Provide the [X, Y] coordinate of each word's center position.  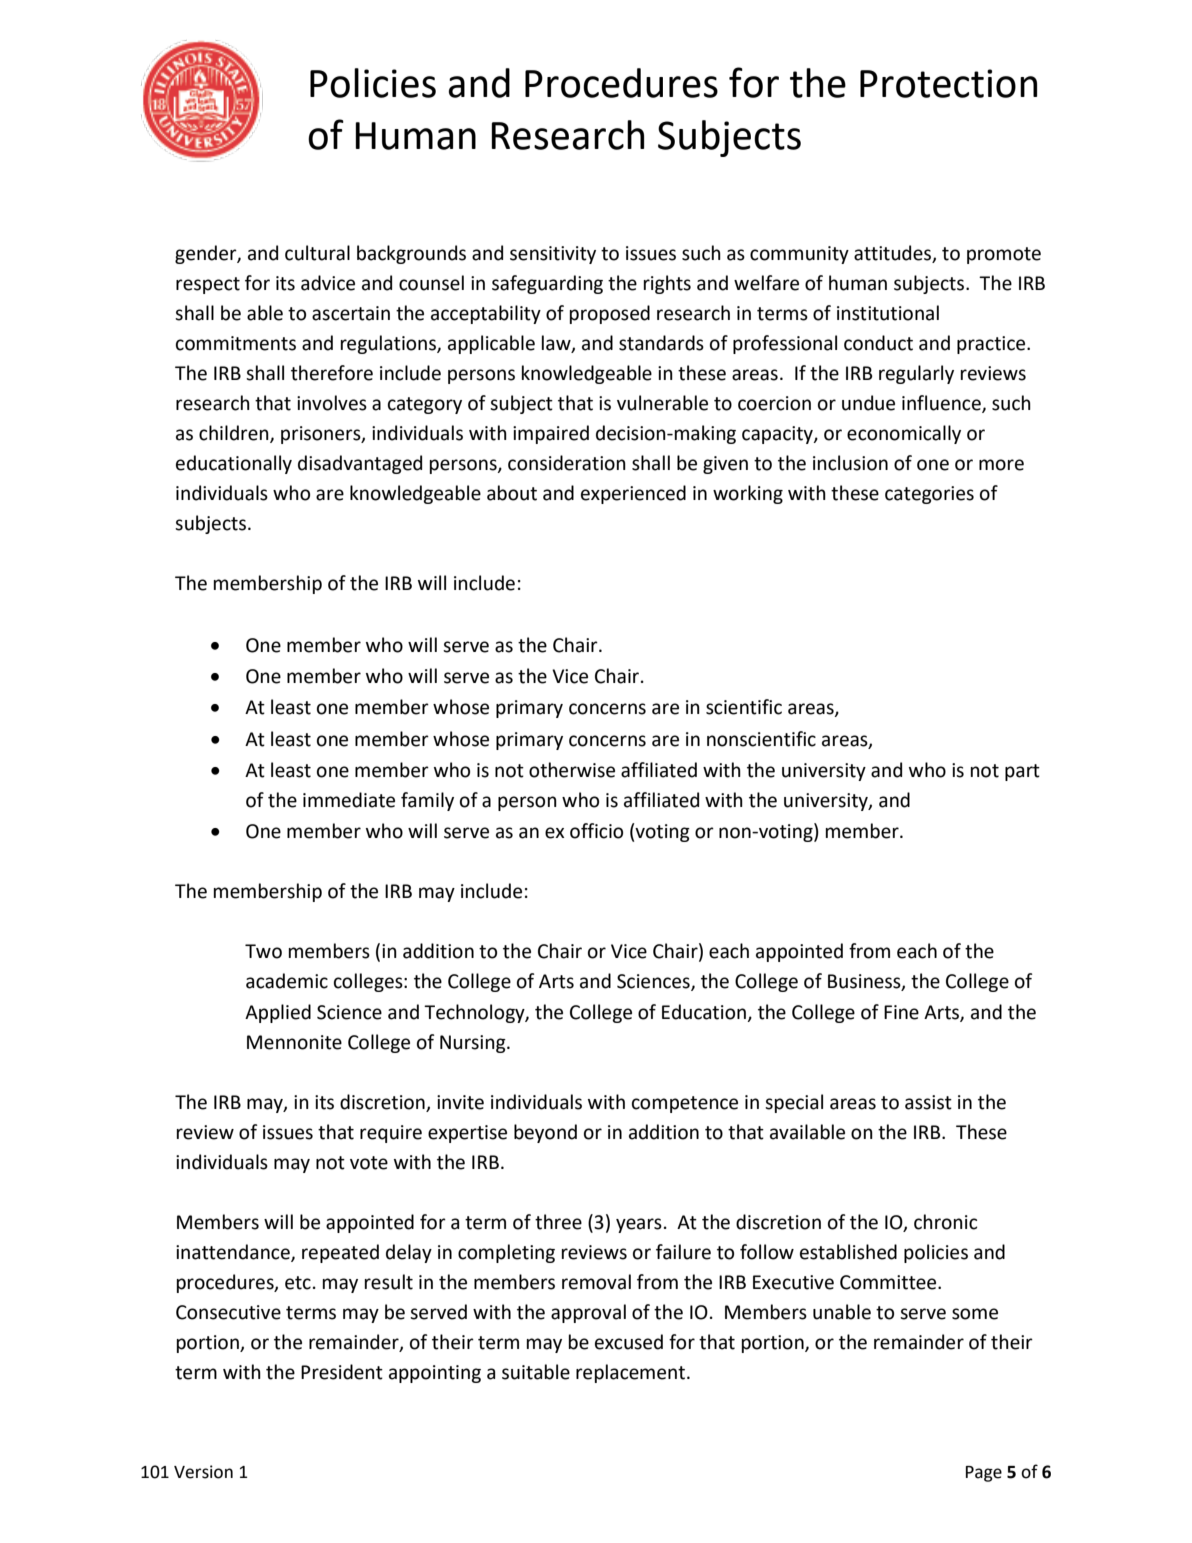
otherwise [572, 770]
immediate [349, 800]
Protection [948, 83]
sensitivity [553, 255]
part [1022, 772]
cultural [317, 253]
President [342, 1372]
